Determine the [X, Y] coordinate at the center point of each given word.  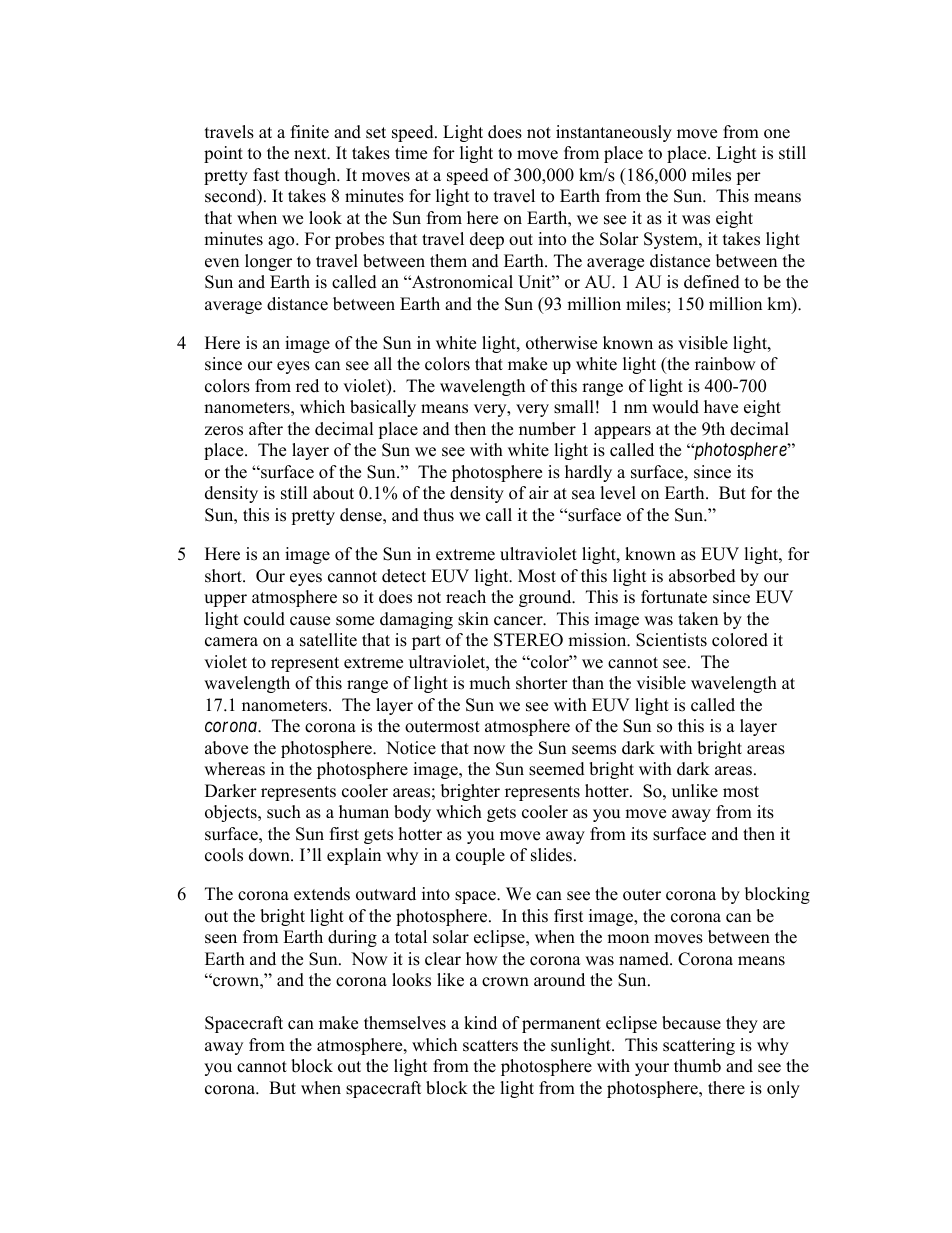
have [721, 407]
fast [266, 175]
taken [698, 619]
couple [480, 856]
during [352, 938]
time [411, 153]
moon [628, 939]
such [284, 812]
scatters [490, 1046]
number [547, 429]
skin [473, 619]
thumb [697, 1066]
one [777, 134]
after [266, 429]
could [264, 619]
